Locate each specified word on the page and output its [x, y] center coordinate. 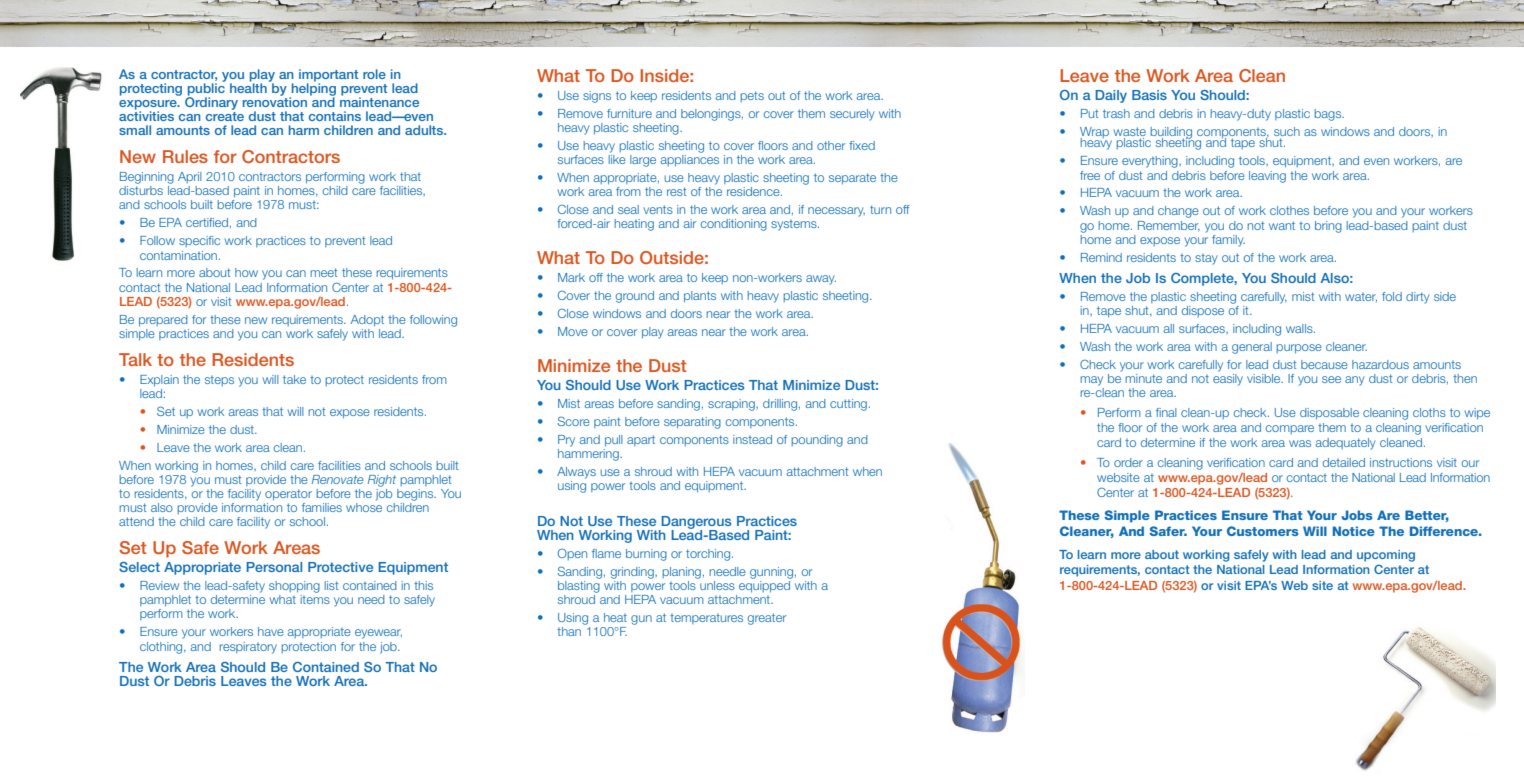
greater [767, 619]
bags [1329, 115]
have [271, 631]
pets [752, 96]
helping [312, 89]
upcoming [1386, 556]
